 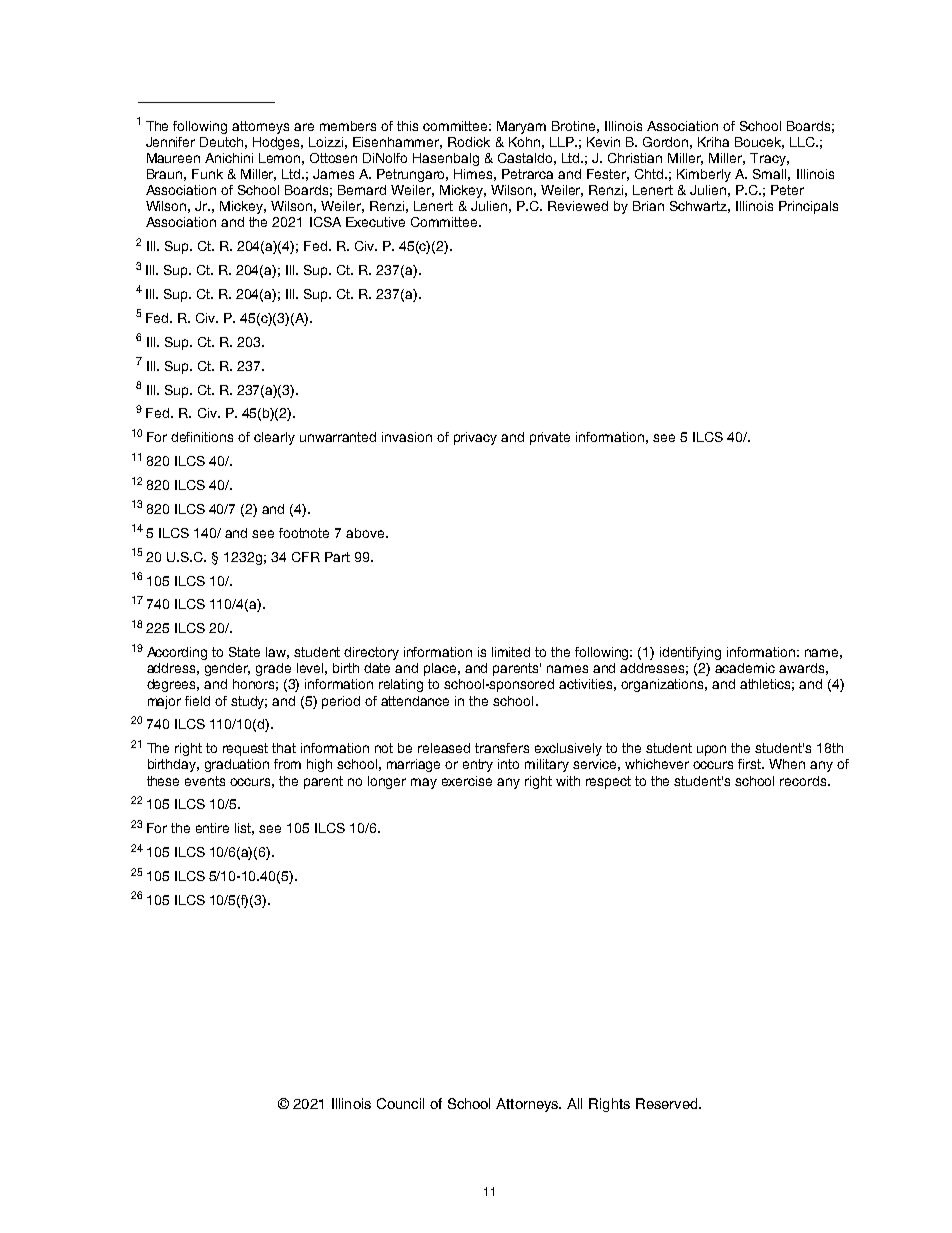 What do you see at coordinates (690, 653) in the screenshot?
I see `identifying` at bounding box center [690, 653].
